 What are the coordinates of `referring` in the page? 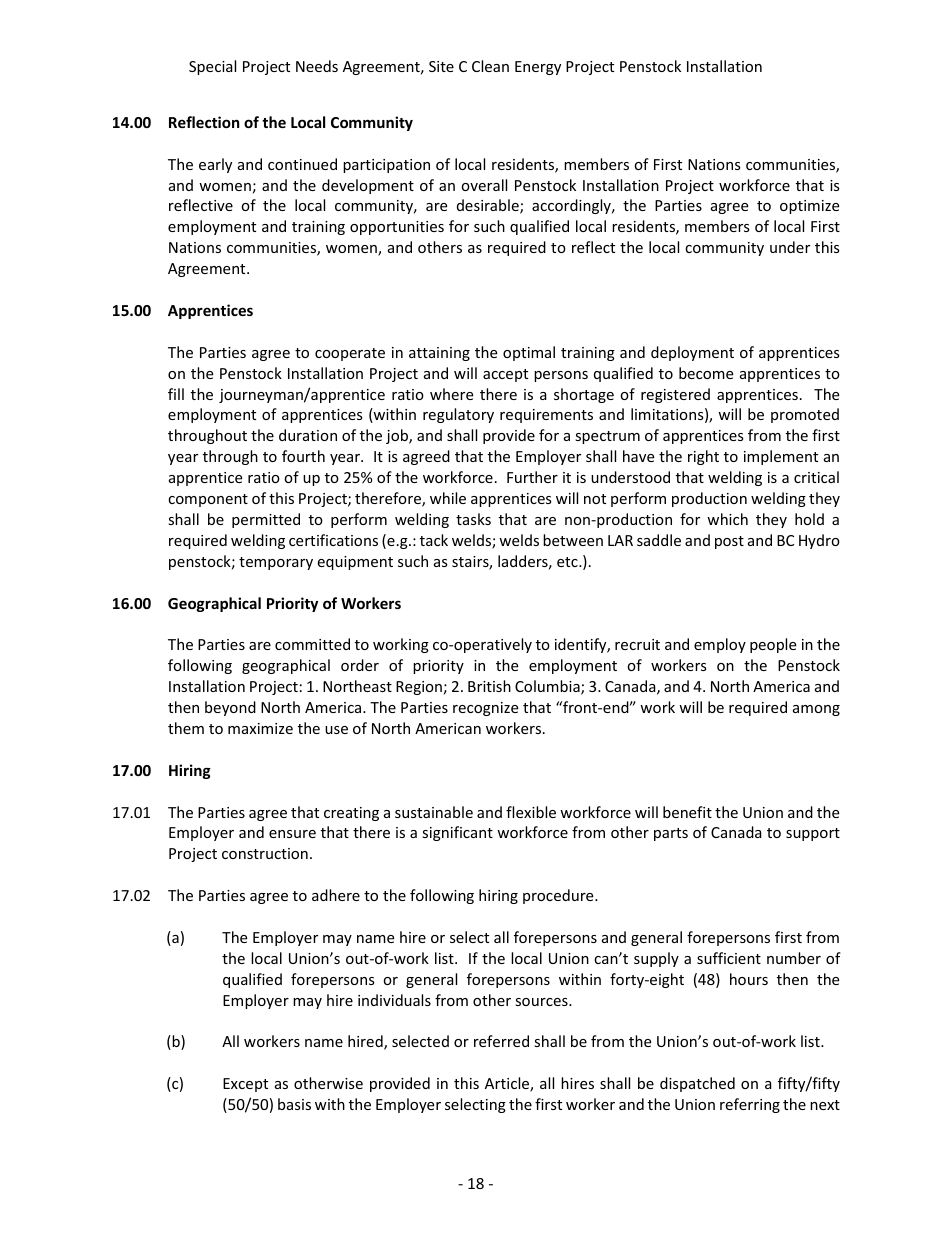 It's located at (750, 1105).
